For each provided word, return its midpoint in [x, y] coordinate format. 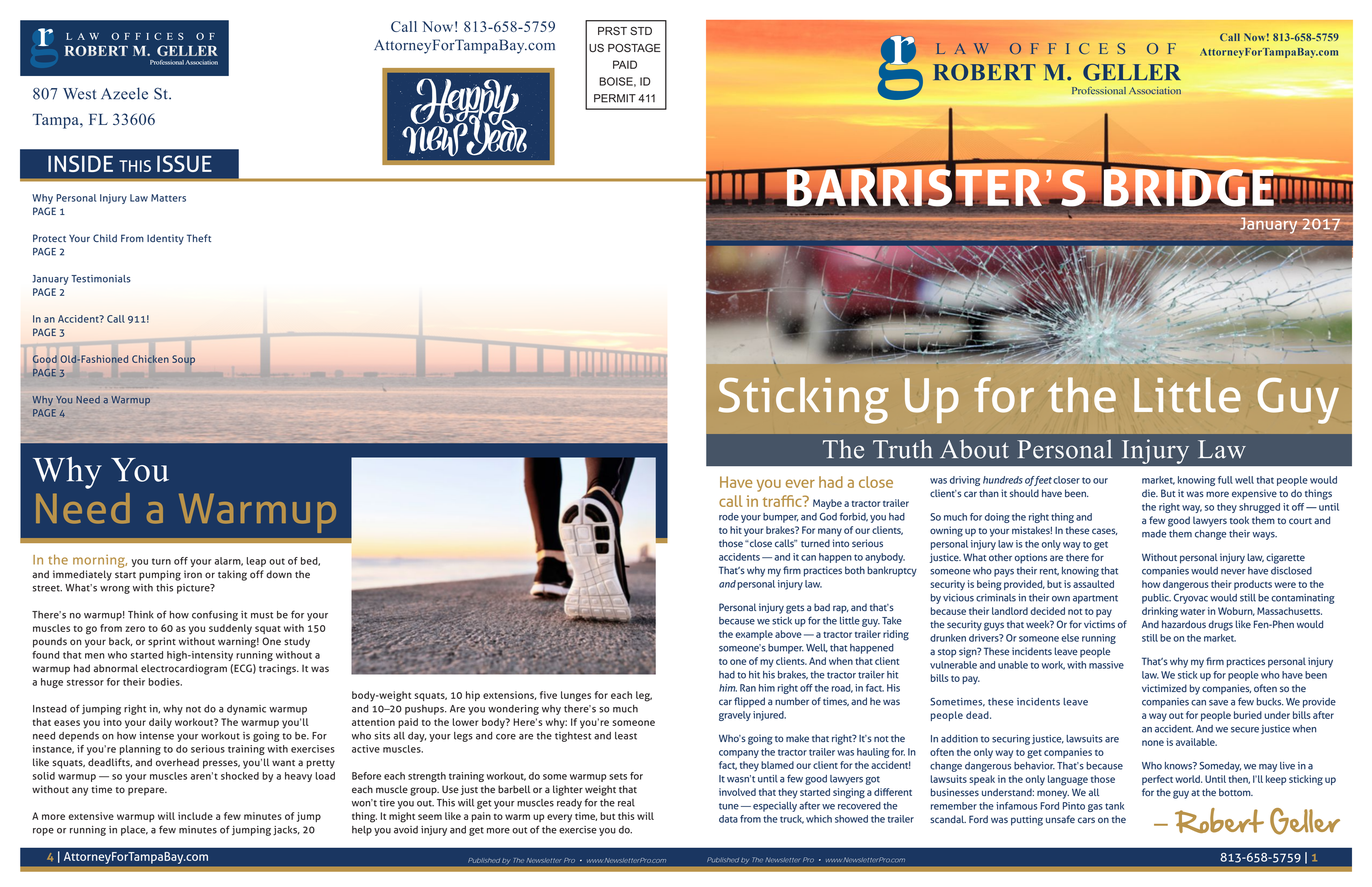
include [195, 816]
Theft [199, 238]
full [1225, 480]
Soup [183, 360]
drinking [1160, 612]
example [754, 635]
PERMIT [615, 98]
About [974, 449]
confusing [215, 615]
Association [201, 62]
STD [641, 30]
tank [1114, 806]
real [626, 803]
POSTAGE [634, 48]
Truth [903, 449]
